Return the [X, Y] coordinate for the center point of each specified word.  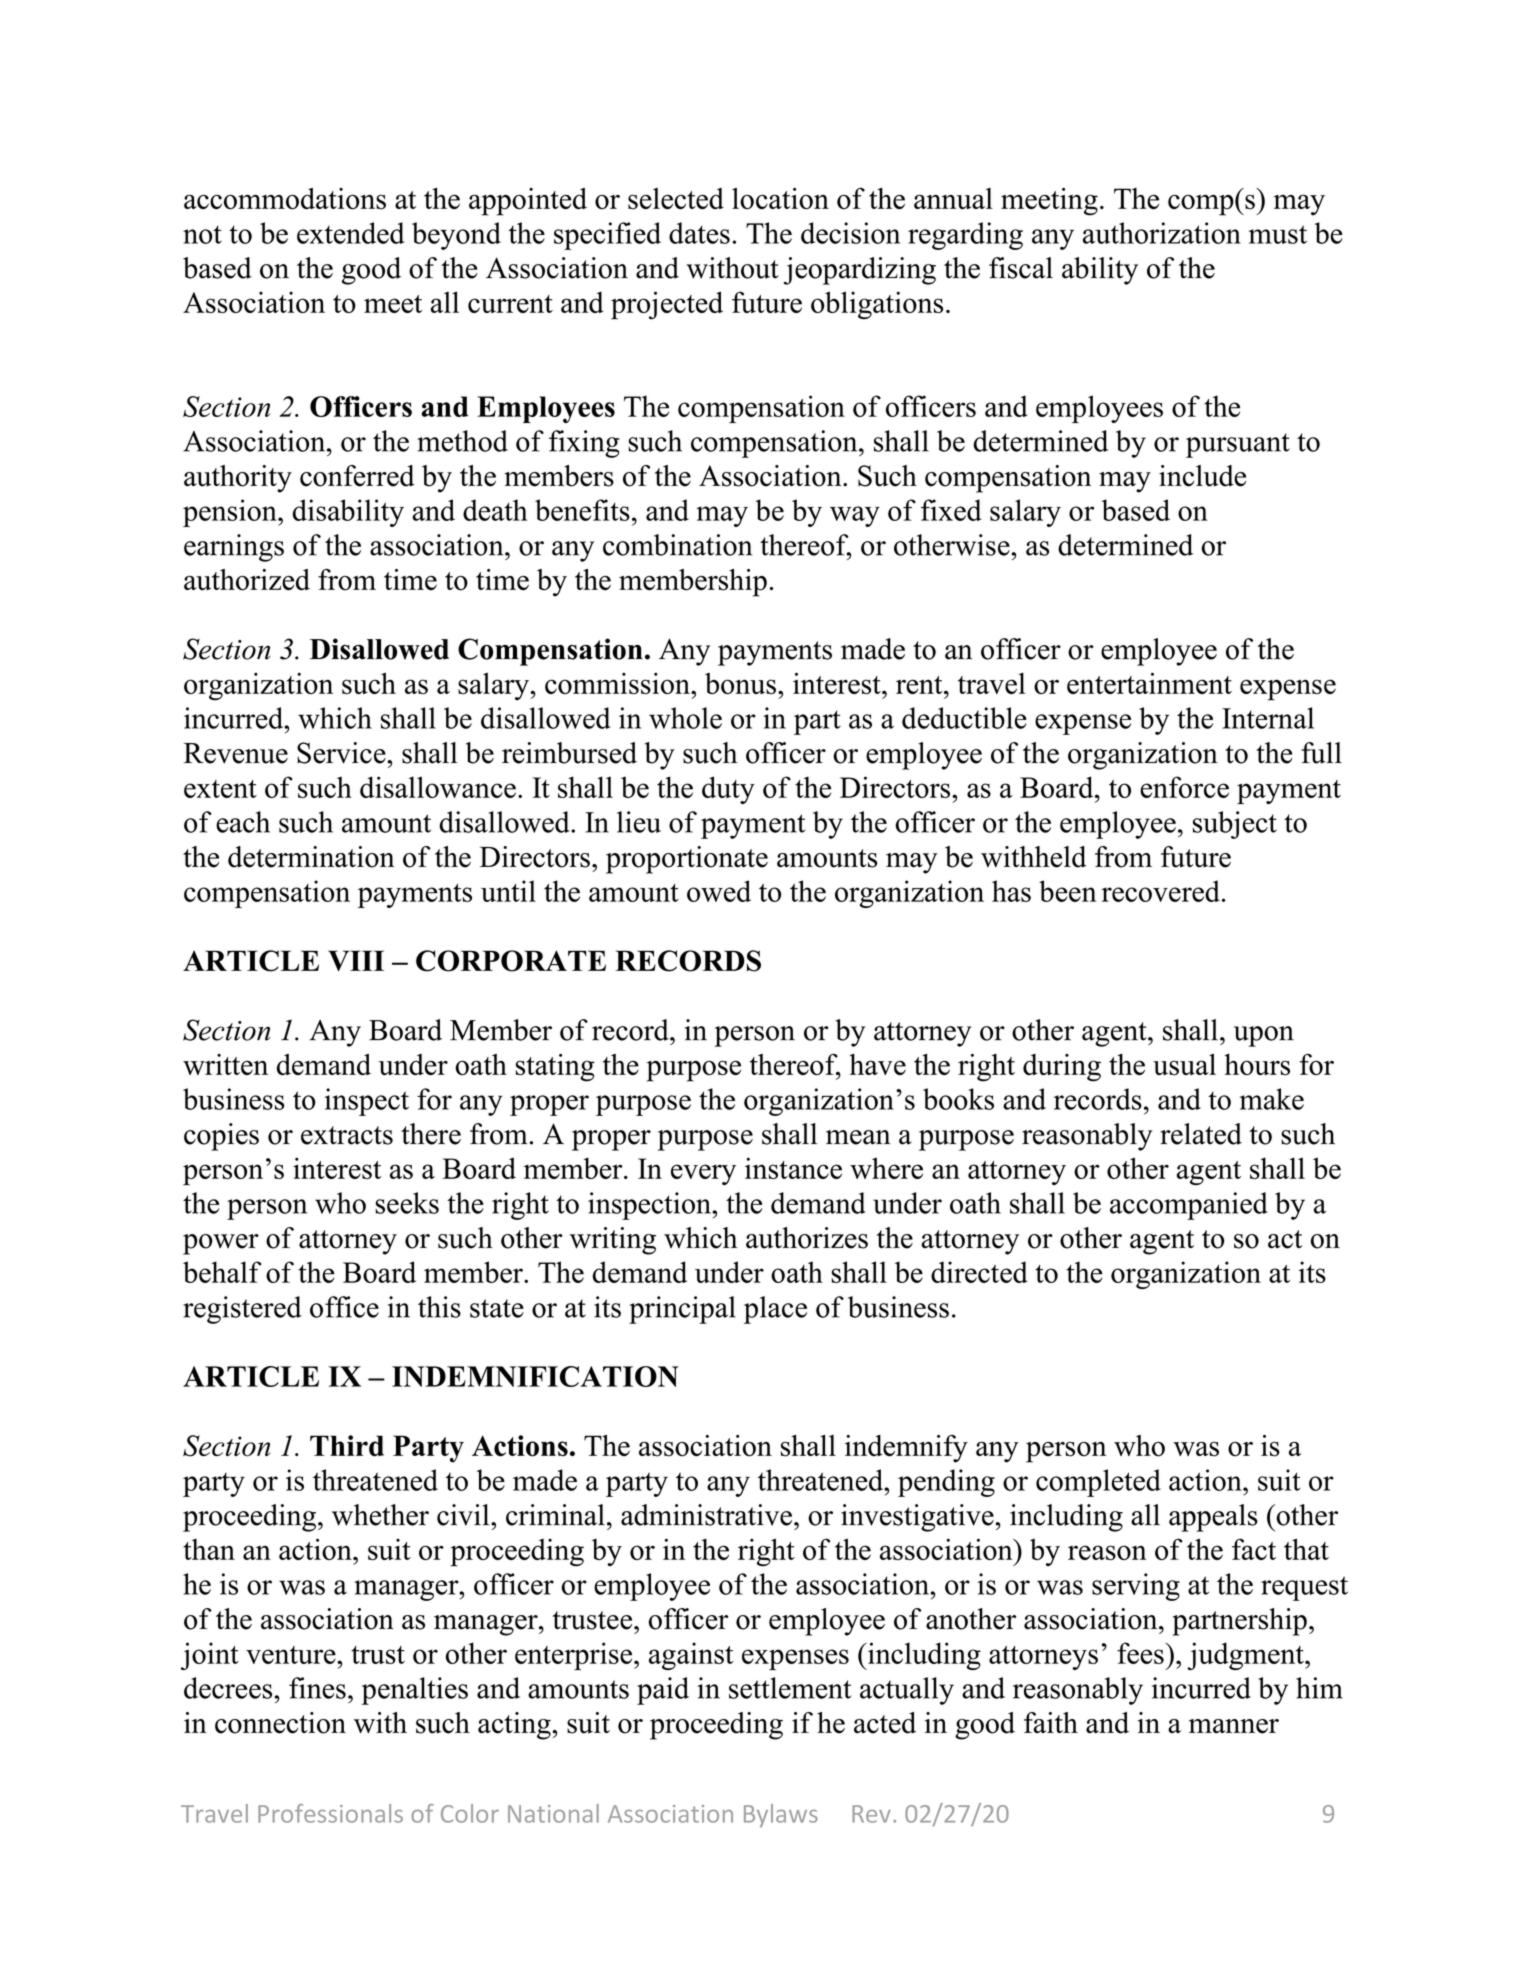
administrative [706, 1515]
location [780, 199]
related [1201, 1134]
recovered [1160, 891]
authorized [247, 580]
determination [311, 857]
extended [350, 233]
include [1202, 476]
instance [793, 1168]
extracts [347, 1135]
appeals [1213, 1518]
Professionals [330, 1813]
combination [678, 545]
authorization [1162, 233]
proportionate [687, 860]
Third [347, 1446]
